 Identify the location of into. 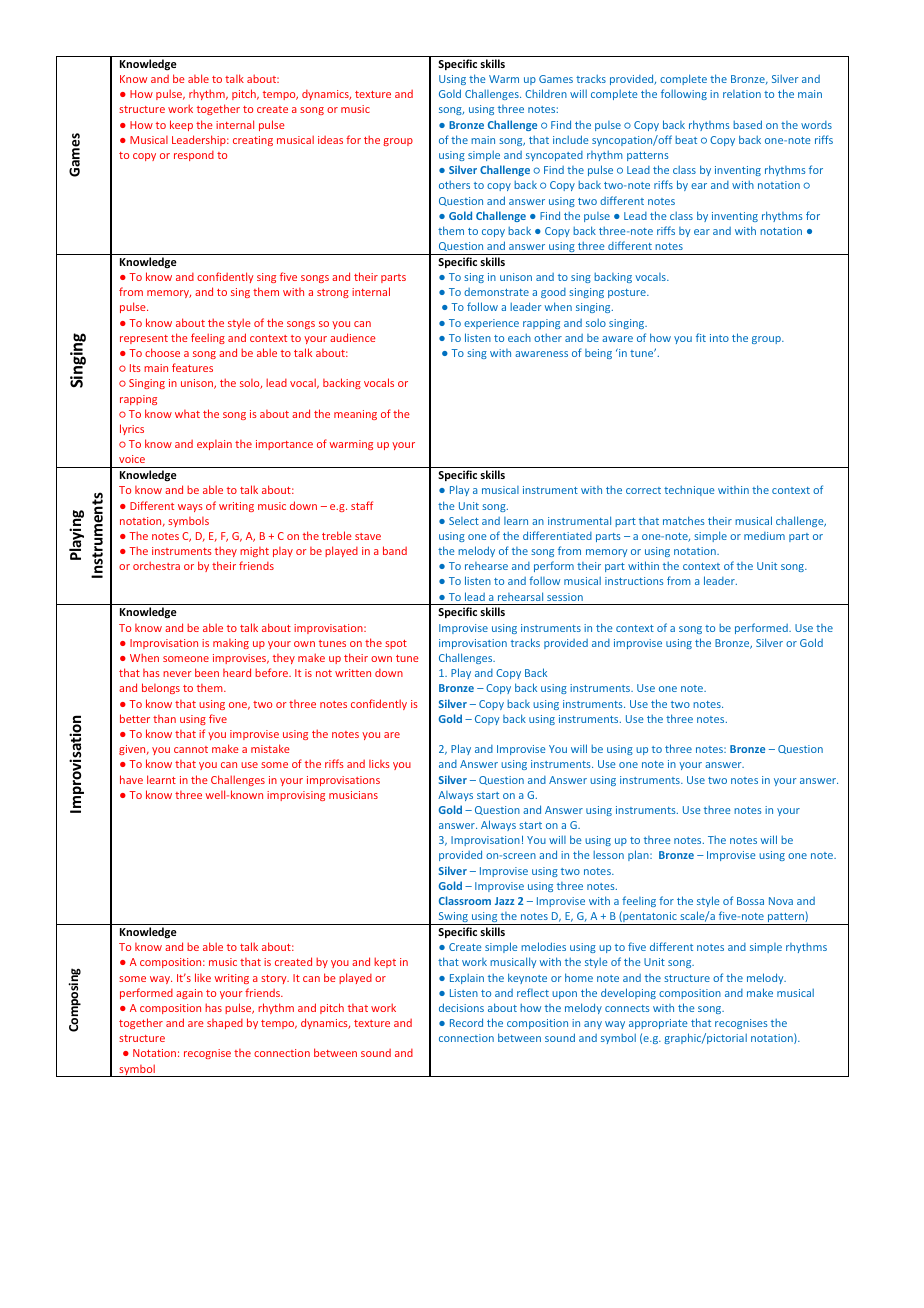
(719, 338).
